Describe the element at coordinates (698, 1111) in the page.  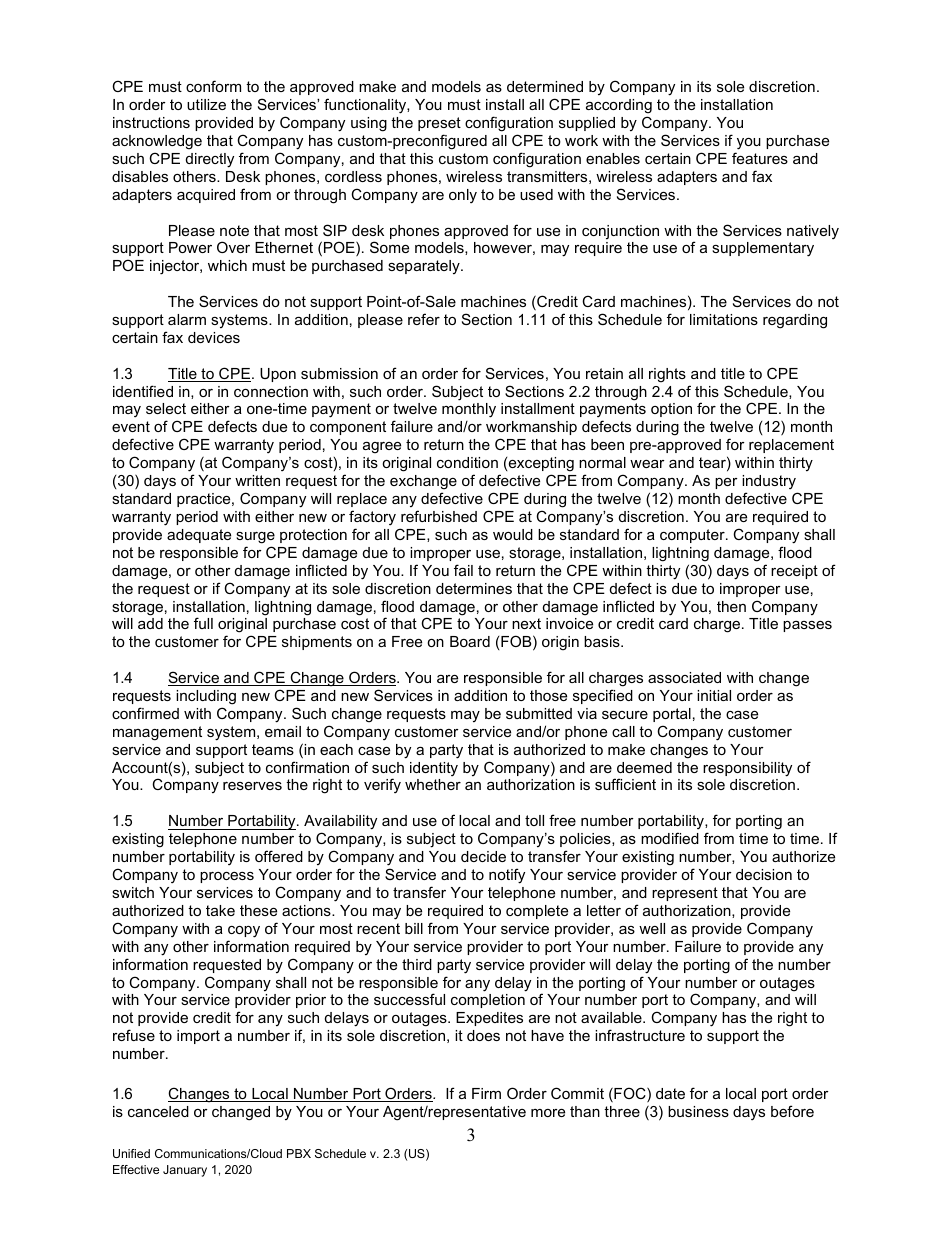
I see `business` at that location.
